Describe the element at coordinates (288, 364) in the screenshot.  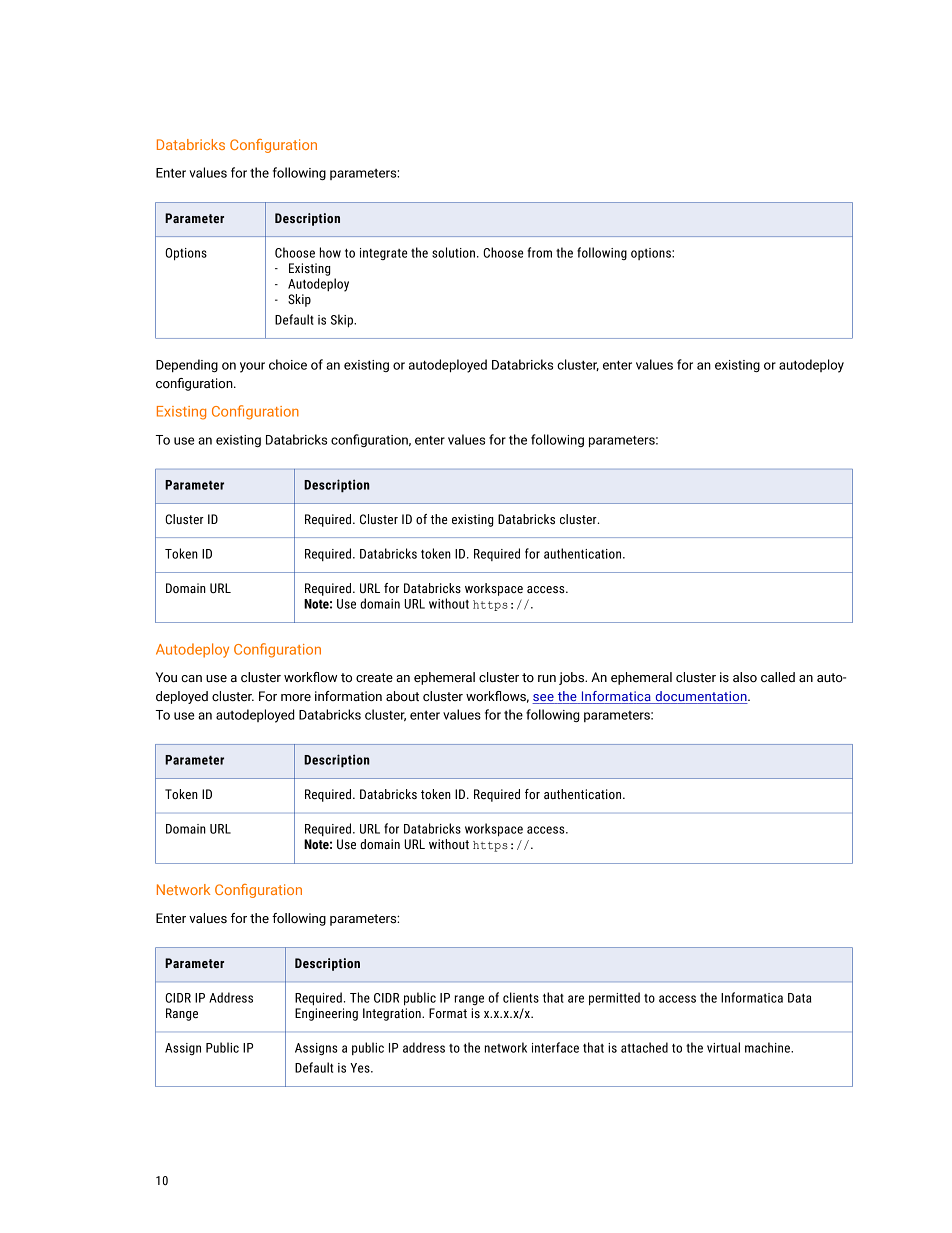
I see `choice` at that location.
